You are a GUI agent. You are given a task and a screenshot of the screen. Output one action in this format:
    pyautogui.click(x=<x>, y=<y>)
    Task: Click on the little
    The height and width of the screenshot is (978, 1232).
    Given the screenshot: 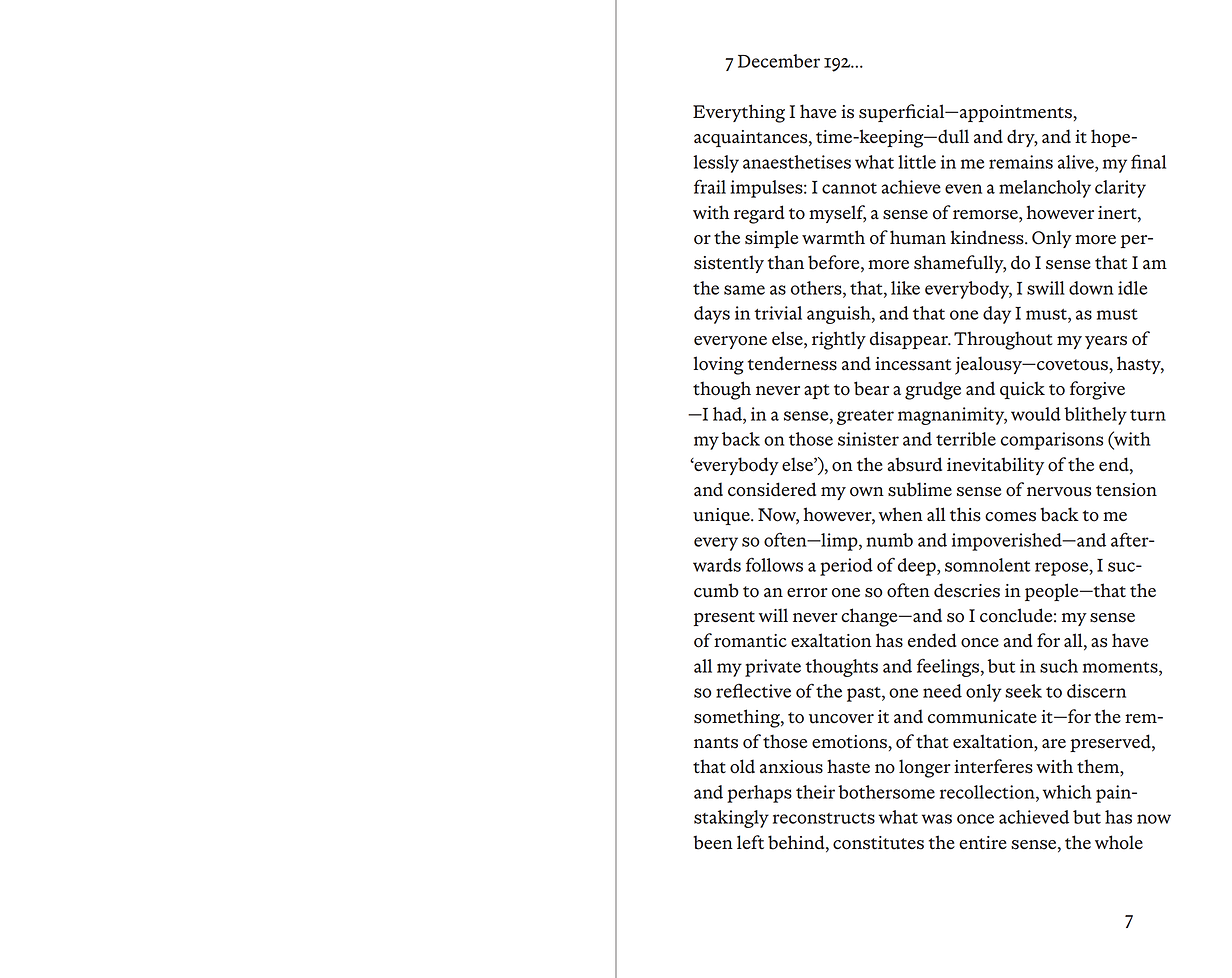 What is the action you would take?
    pyautogui.click(x=917, y=162)
